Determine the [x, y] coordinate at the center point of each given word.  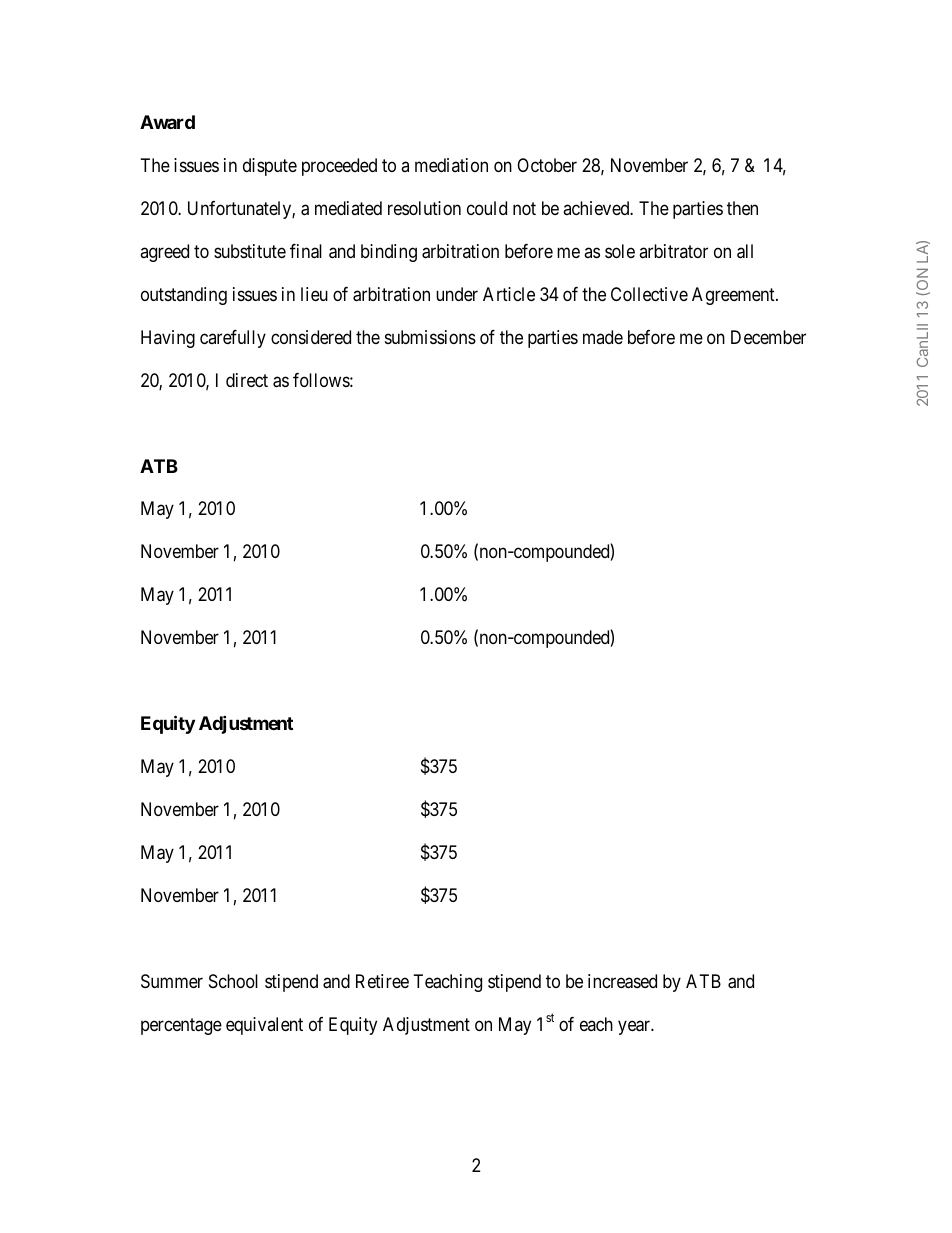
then [742, 208]
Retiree [382, 981]
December [768, 337]
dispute [270, 167]
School [233, 981]
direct [247, 380]
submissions [430, 337]
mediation [451, 165]
